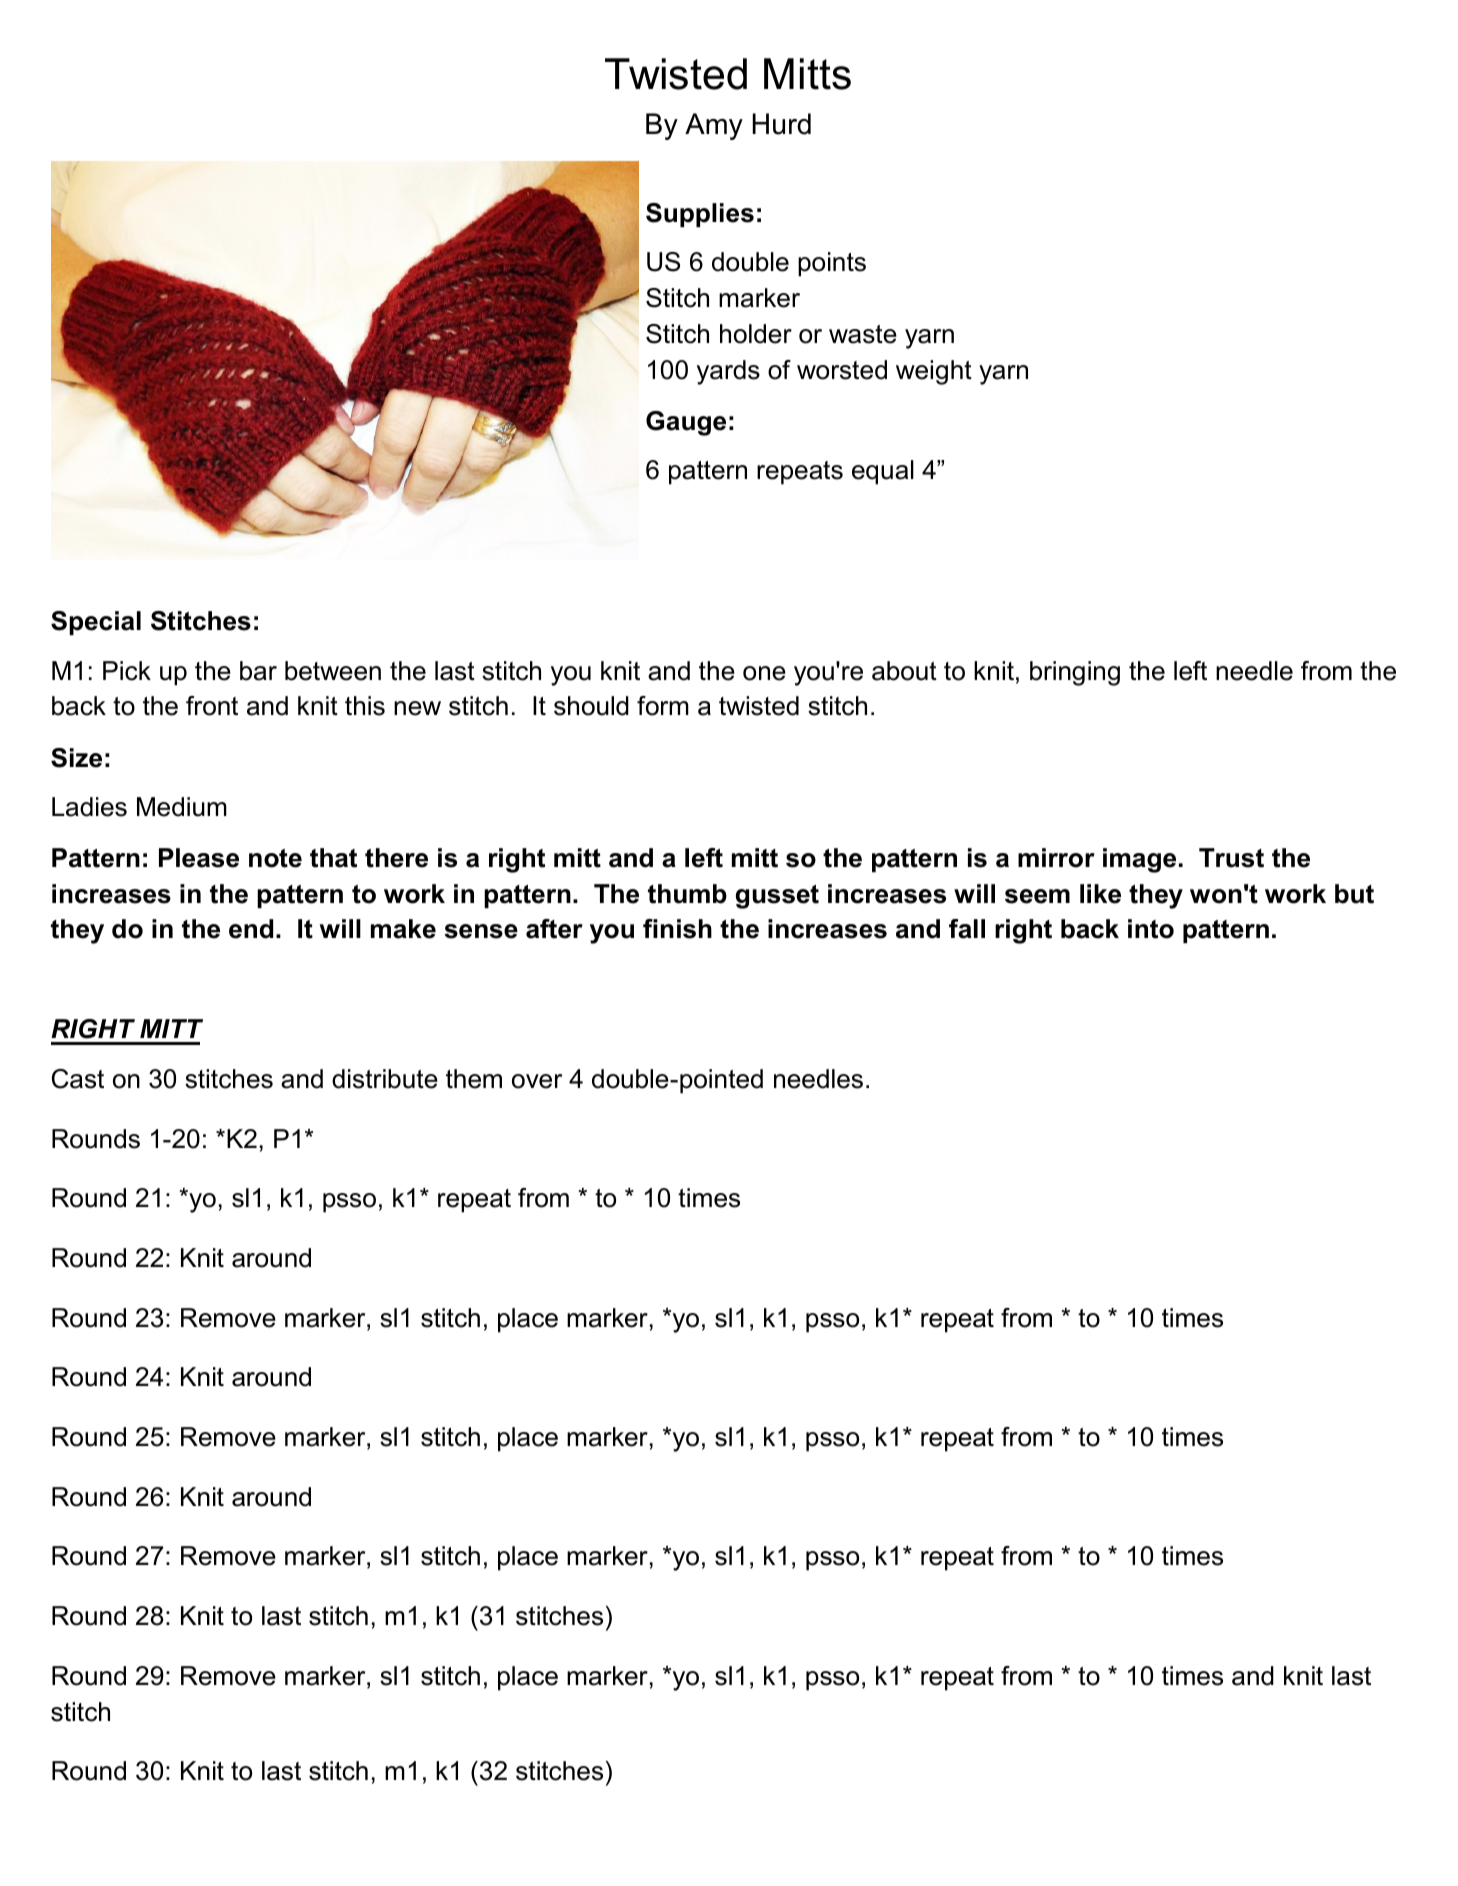 This screenshot has width=1458, height=1886. What do you see at coordinates (78, 1079) in the screenshot?
I see `Cast` at bounding box center [78, 1079].
